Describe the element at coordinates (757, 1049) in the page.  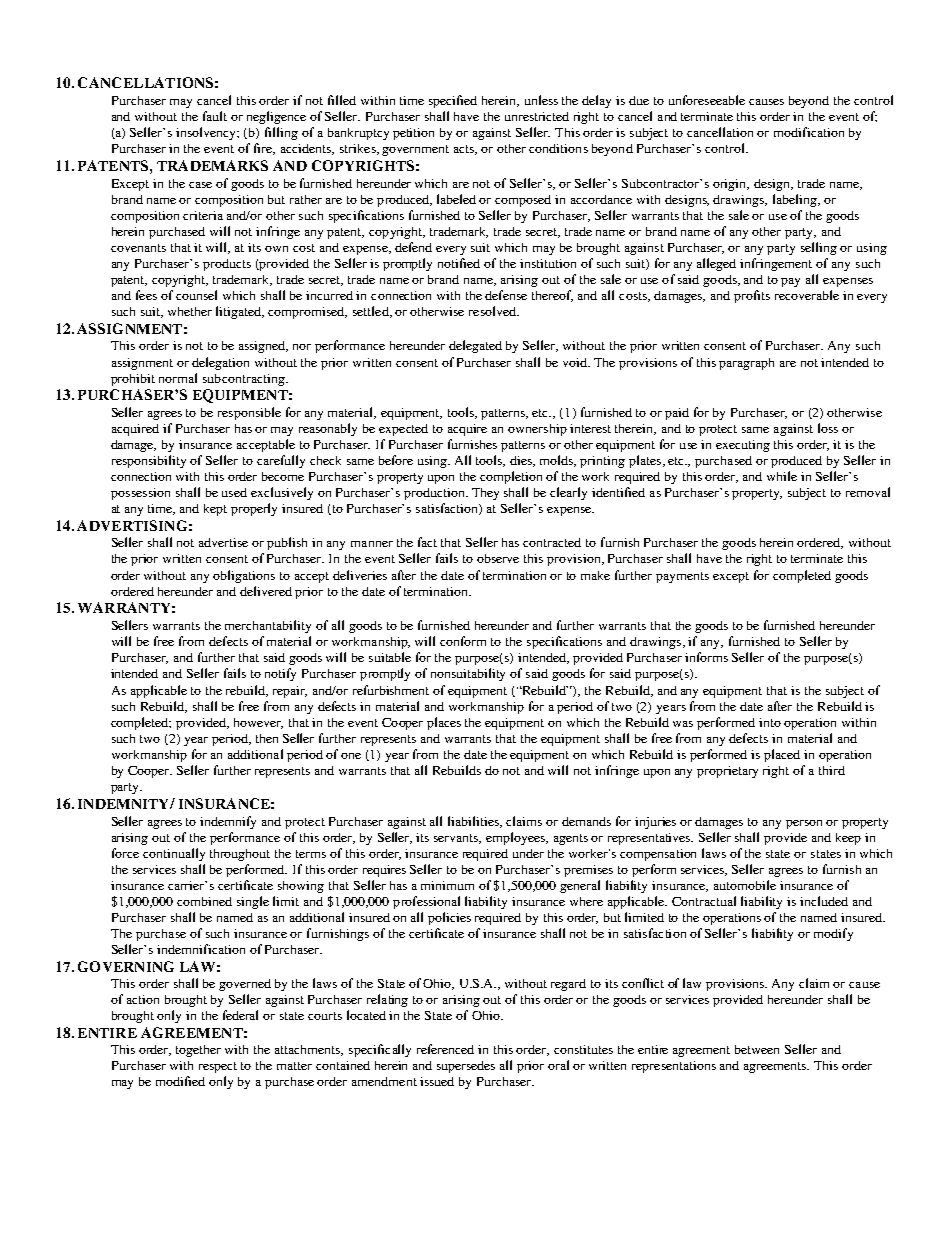
I see `between` at that location.
